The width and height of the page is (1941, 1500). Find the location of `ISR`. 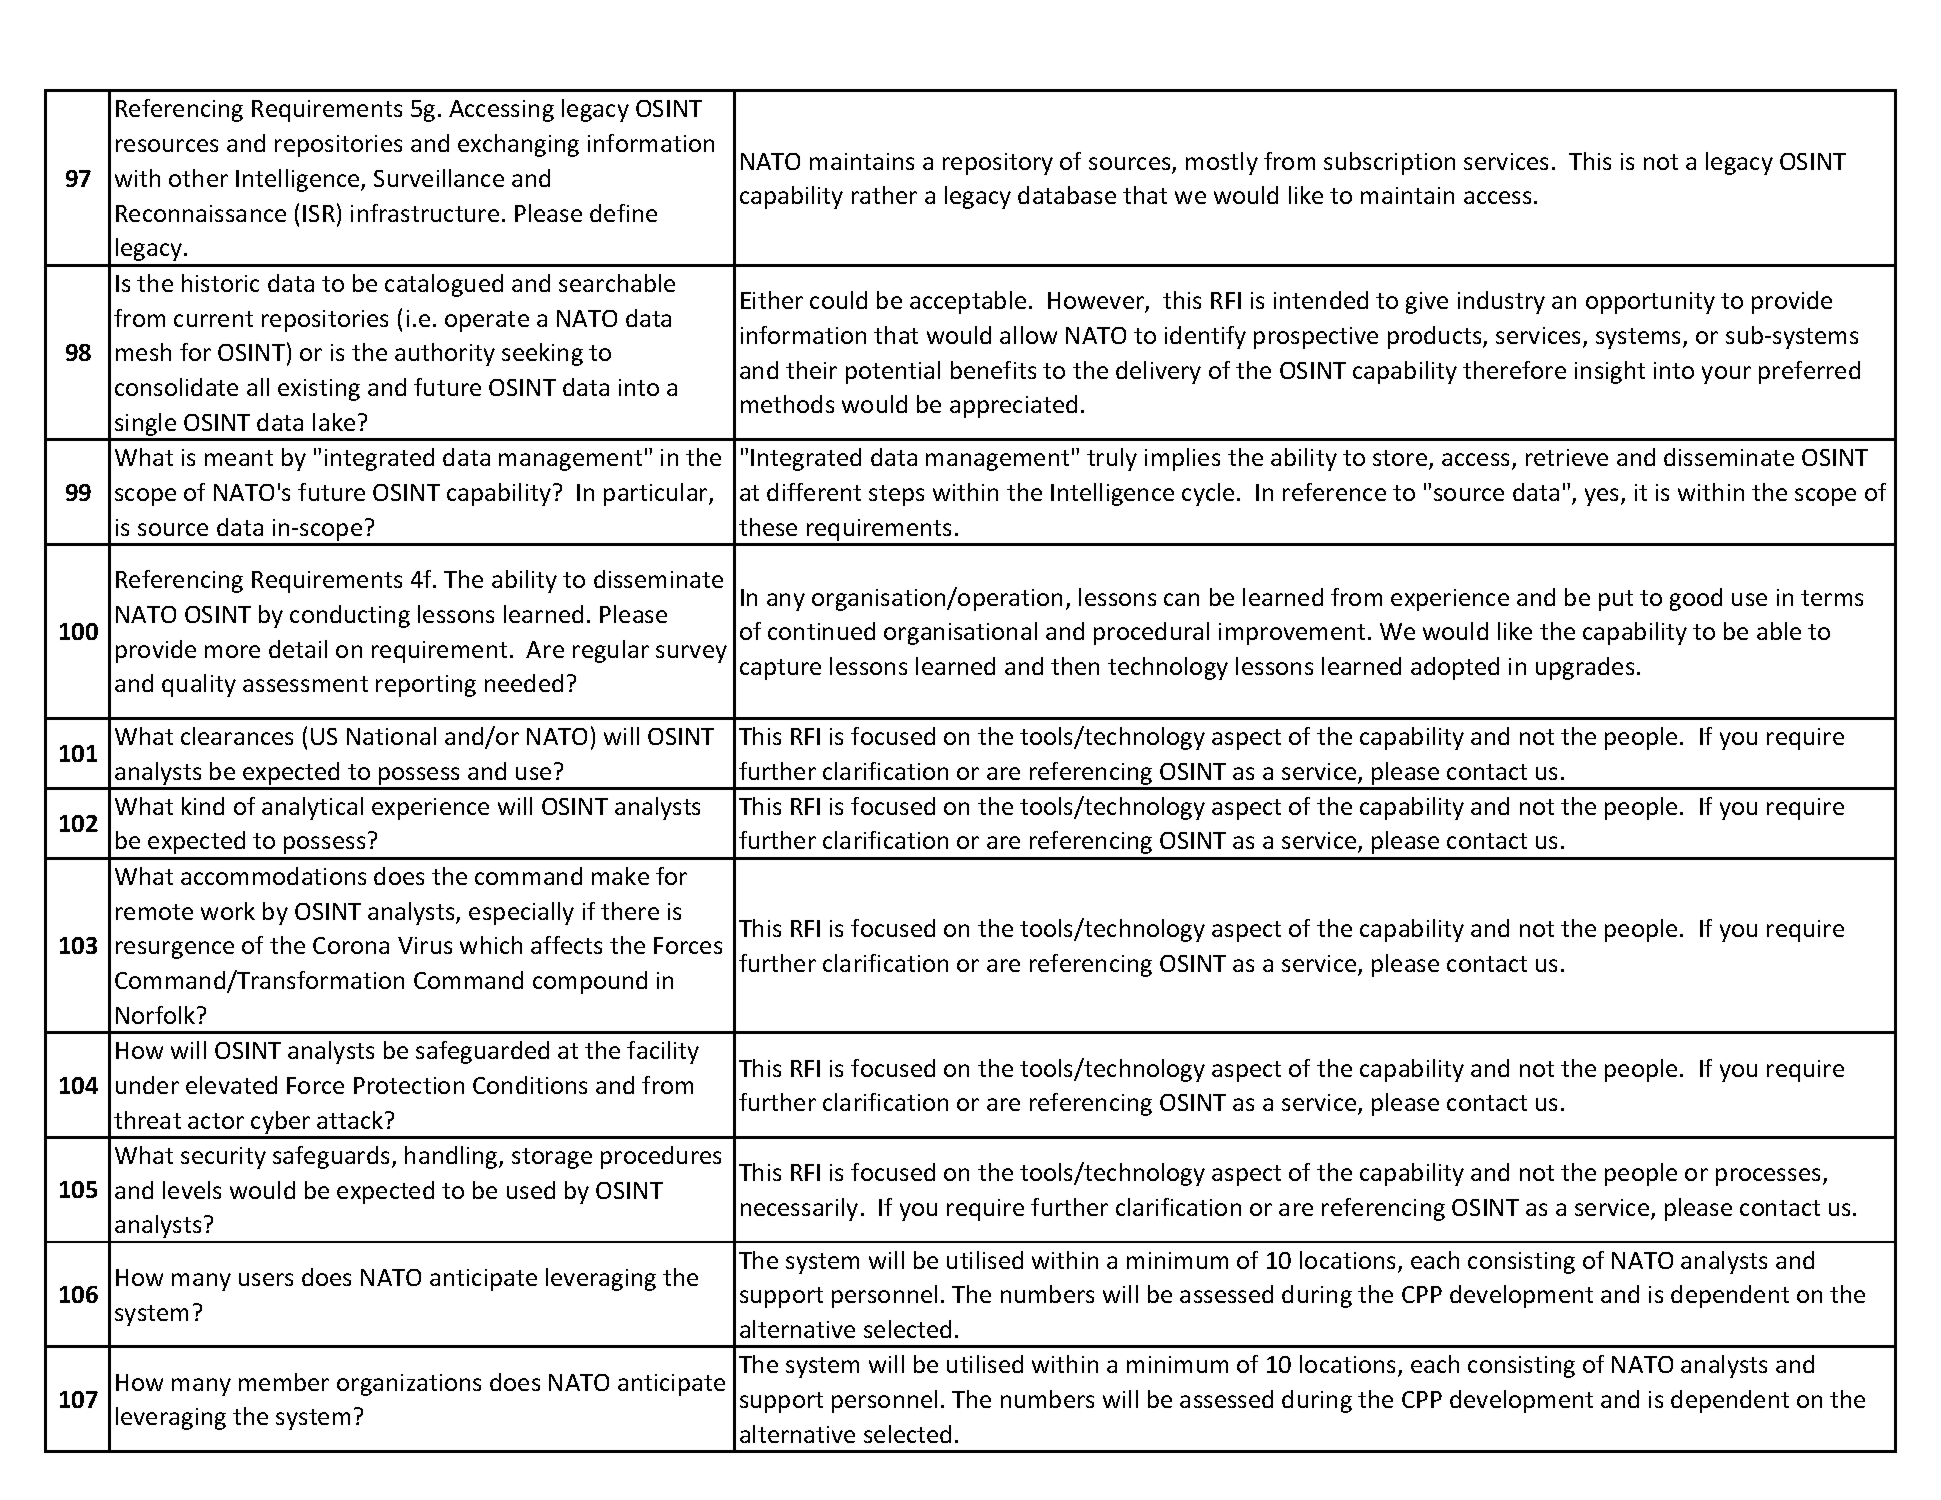

ISR is located at coordinates (319, 213).
